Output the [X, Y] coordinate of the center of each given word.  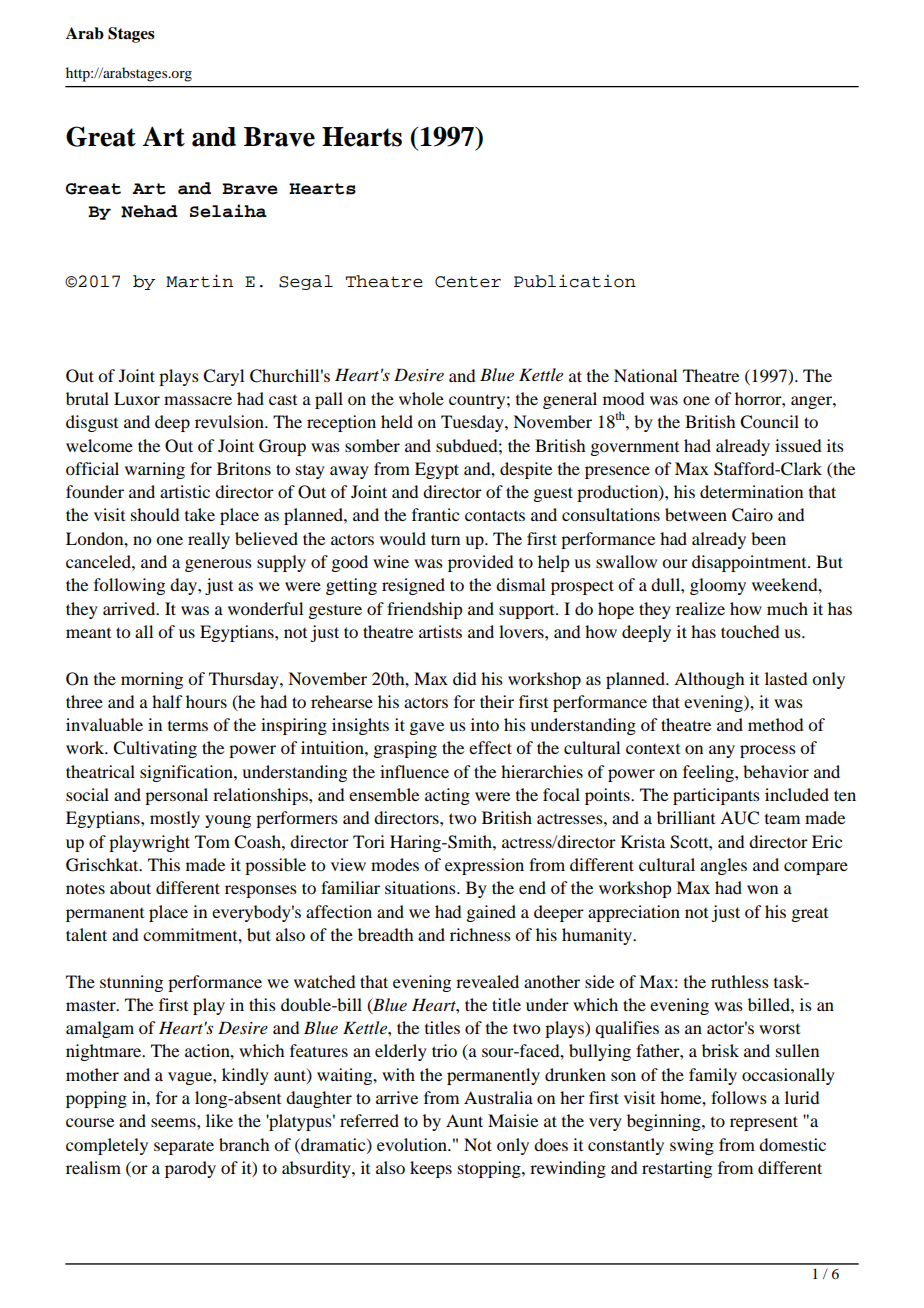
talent [86, 934]
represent [764, 1123]
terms [188, 726]
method [775, 724]
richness [480, 934]
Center [468, 282]
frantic [435, 514]
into [485, 724]
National [645, 375]
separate [184, 1147]
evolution [413, 1144]
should [155, 514]
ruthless [740, 981]
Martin [199, 281]
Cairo [752, 515]
